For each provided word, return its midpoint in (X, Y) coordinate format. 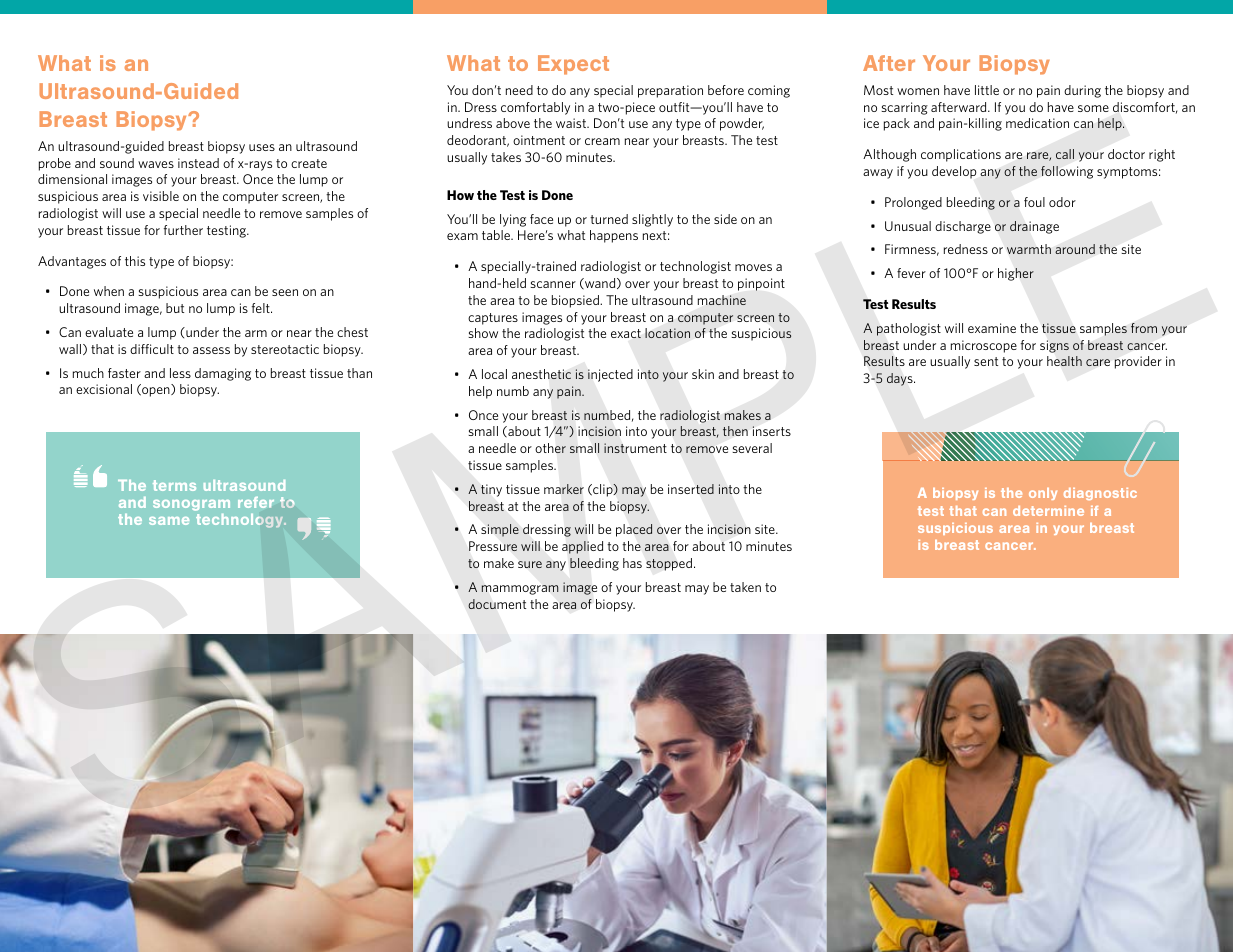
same (169, 521)
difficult (152, 349)
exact (626, 333)
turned (609, 219)
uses (262, 147)
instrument (635, 448)
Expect (573, 65)
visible (161, 196)
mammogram (520, 590)
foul (1034, 202)
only (1043, 494)
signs (1054, 346)
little (987, 90)
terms (174, 485)
